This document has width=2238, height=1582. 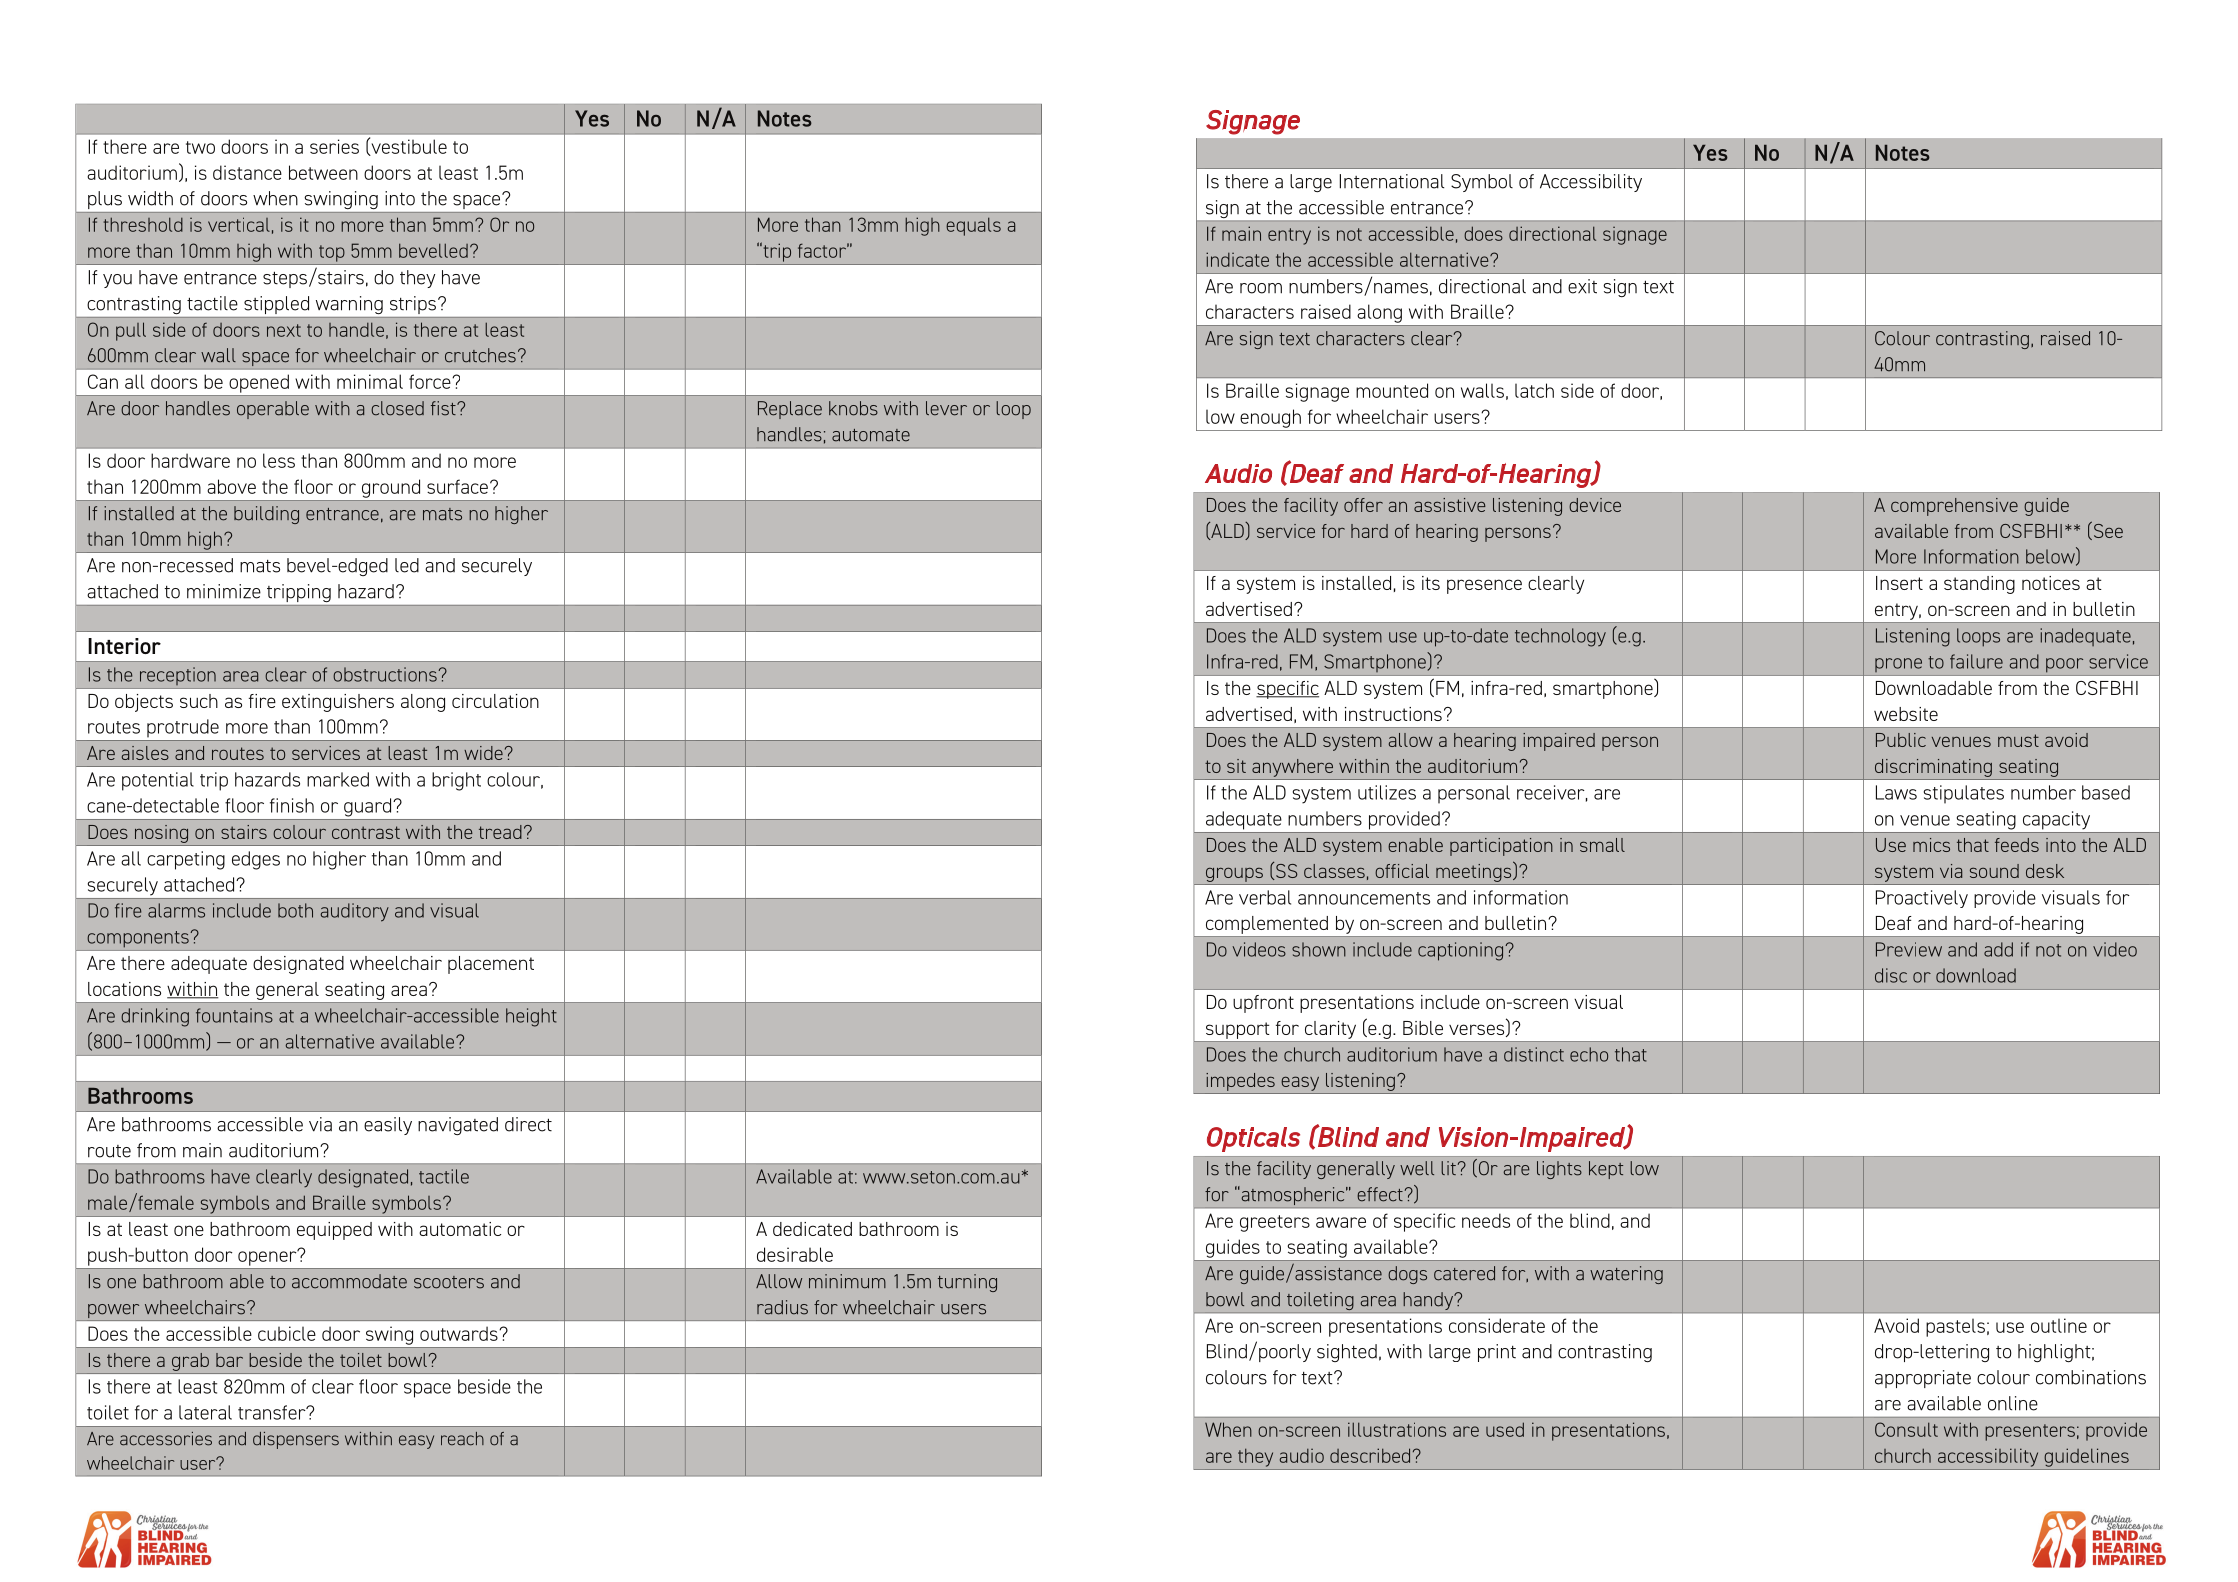 What do you see at coordinates (1896, 792) in the document?
I see `Laws` at bounding box center [1896, 792].
